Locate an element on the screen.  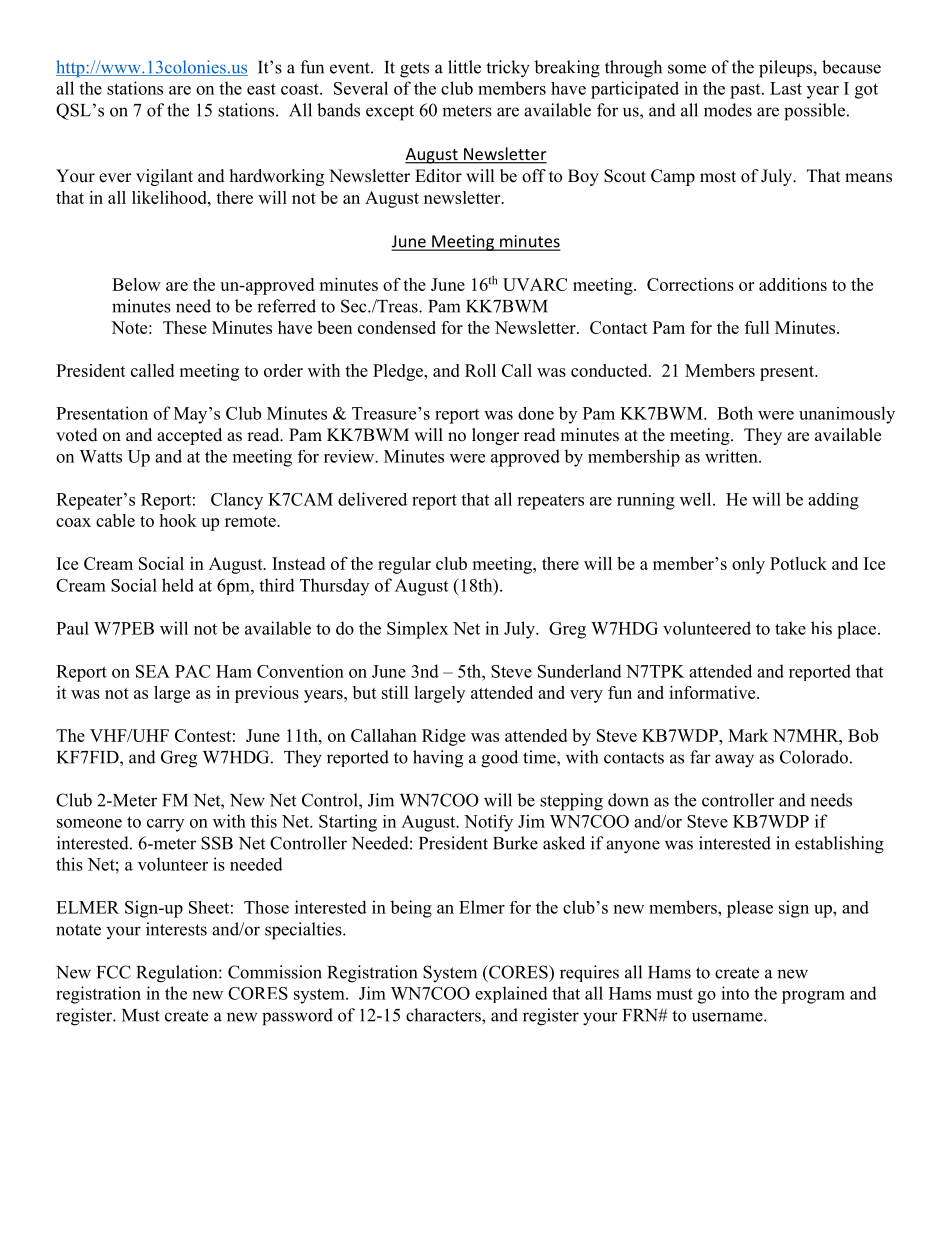
away is located at coordinates (734, 761).
